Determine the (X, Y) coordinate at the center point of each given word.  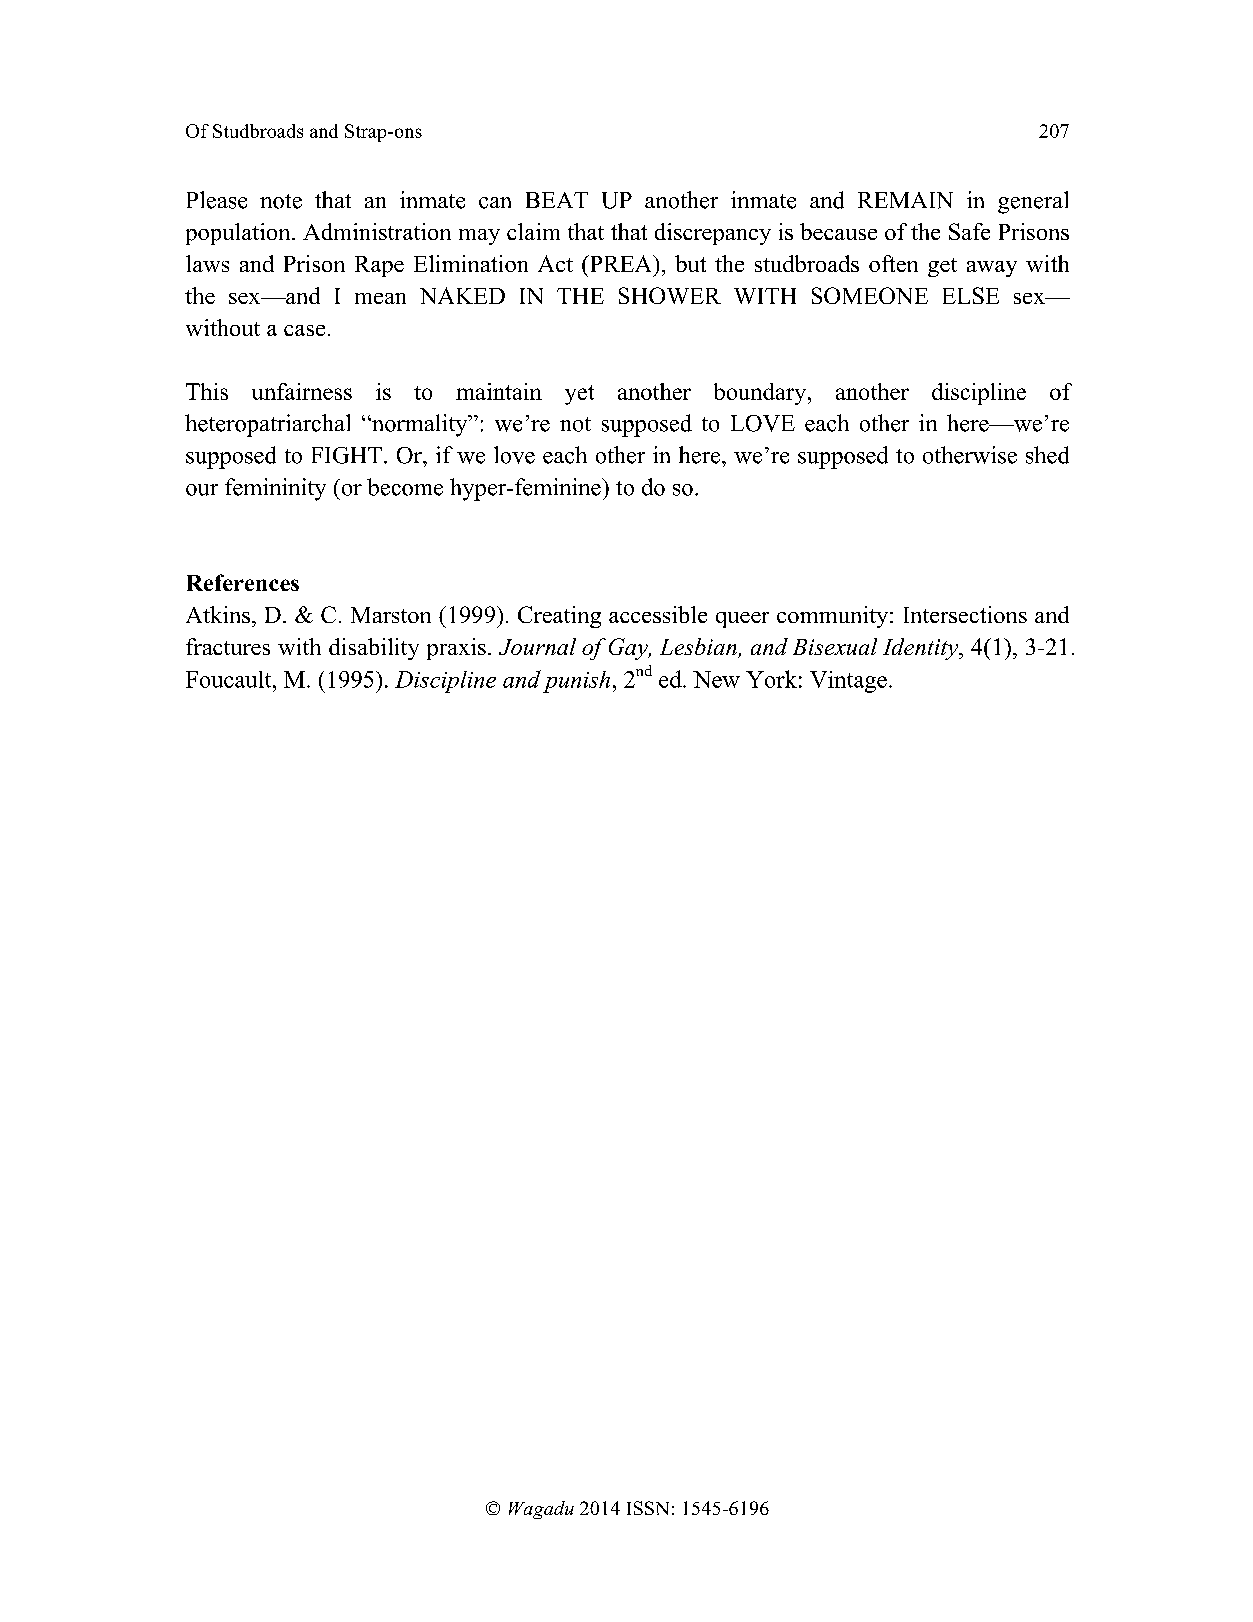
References (243, 582)
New (716, 679)
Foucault (230, 679)
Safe (969, 231)
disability (374, 649)
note (281, 201)
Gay (629, 649)
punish (576, 682)
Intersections (965, 614)
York (771, 679)
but (690, 263)
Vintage (848, 682)
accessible (658, 614)
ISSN (648, 1508)
